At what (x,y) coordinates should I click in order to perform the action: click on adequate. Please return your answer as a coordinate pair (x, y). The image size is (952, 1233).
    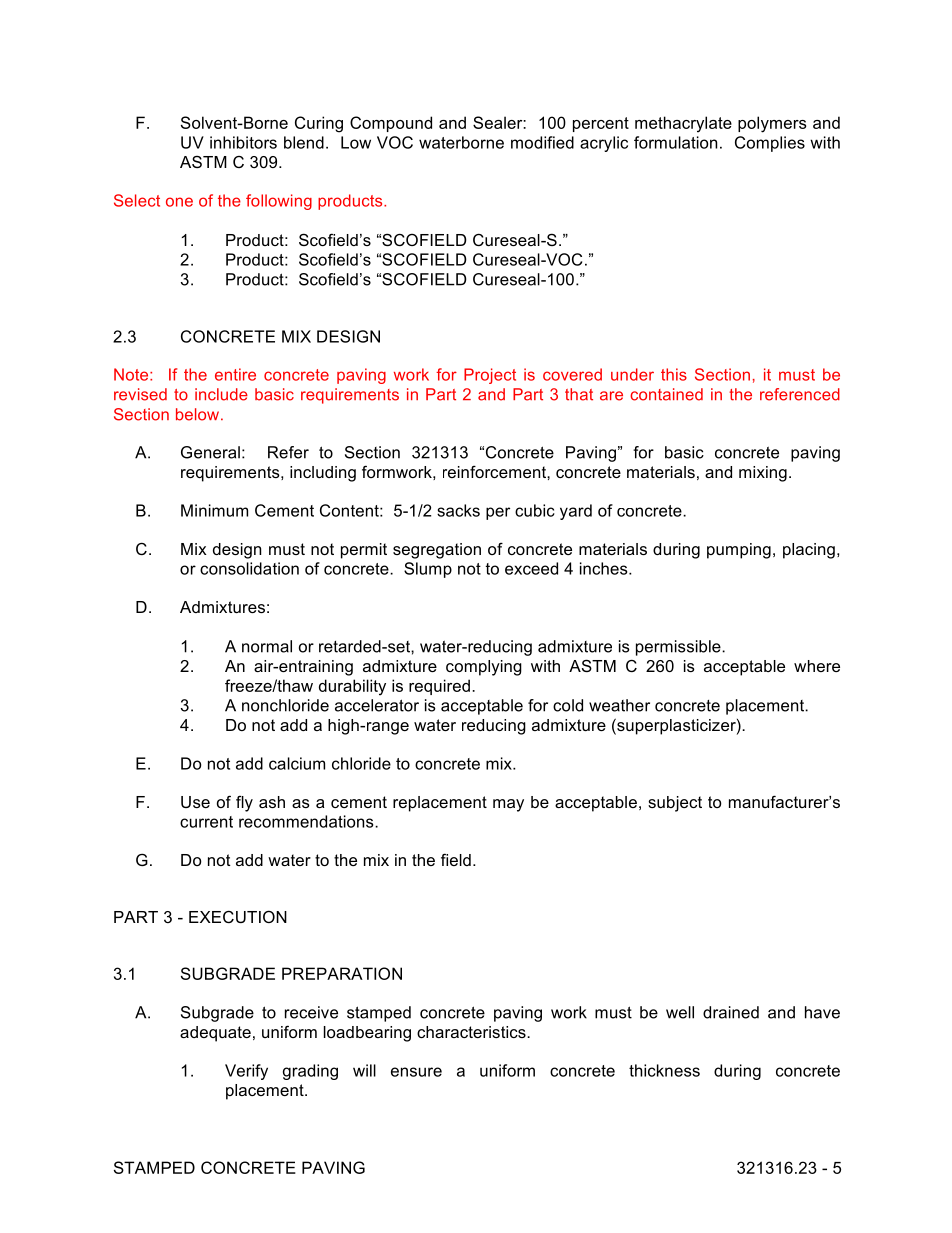
    Looking at the image, I should click on (215, 1034).
